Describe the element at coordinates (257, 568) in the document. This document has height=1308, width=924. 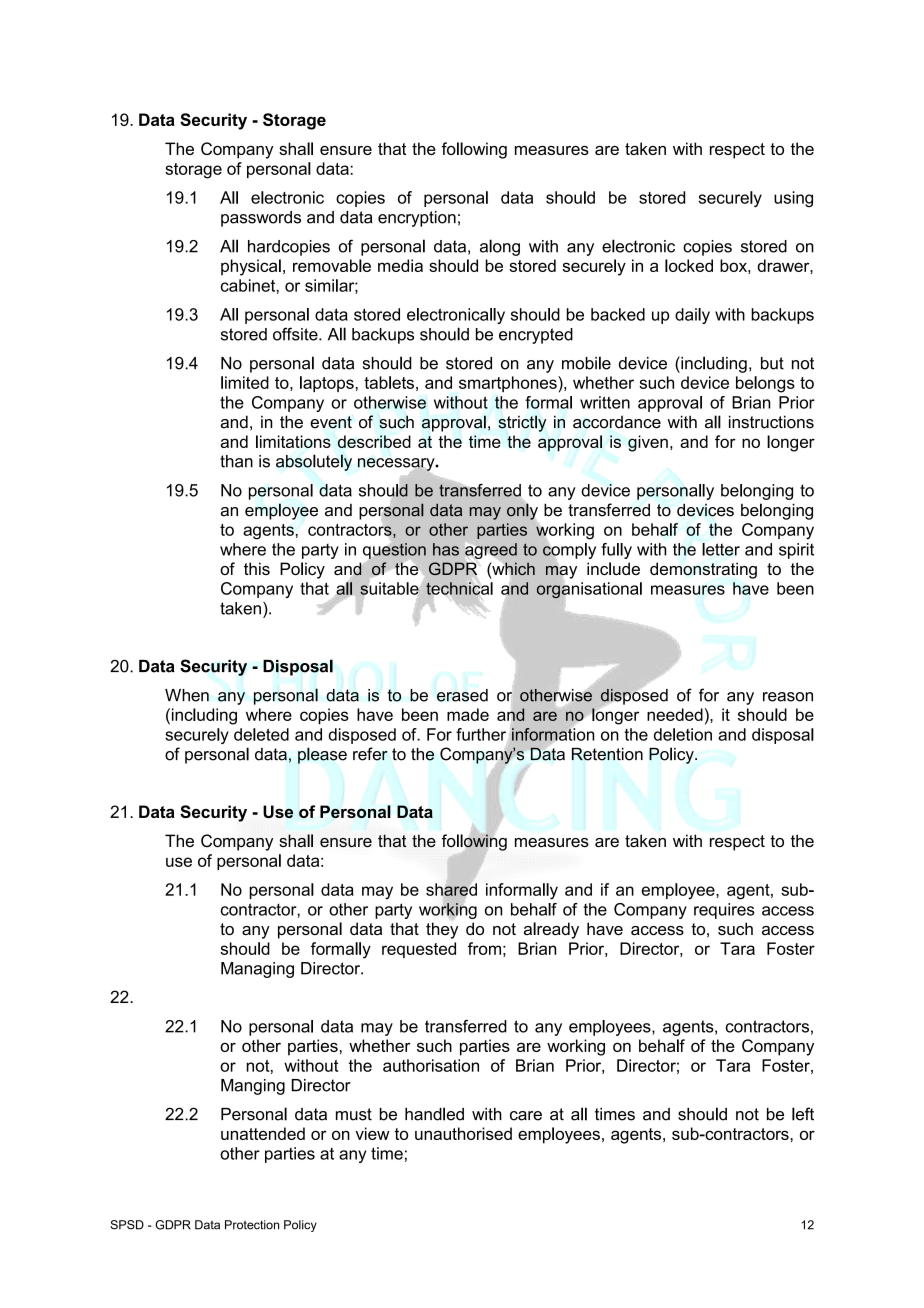
I see `this` at that location.
